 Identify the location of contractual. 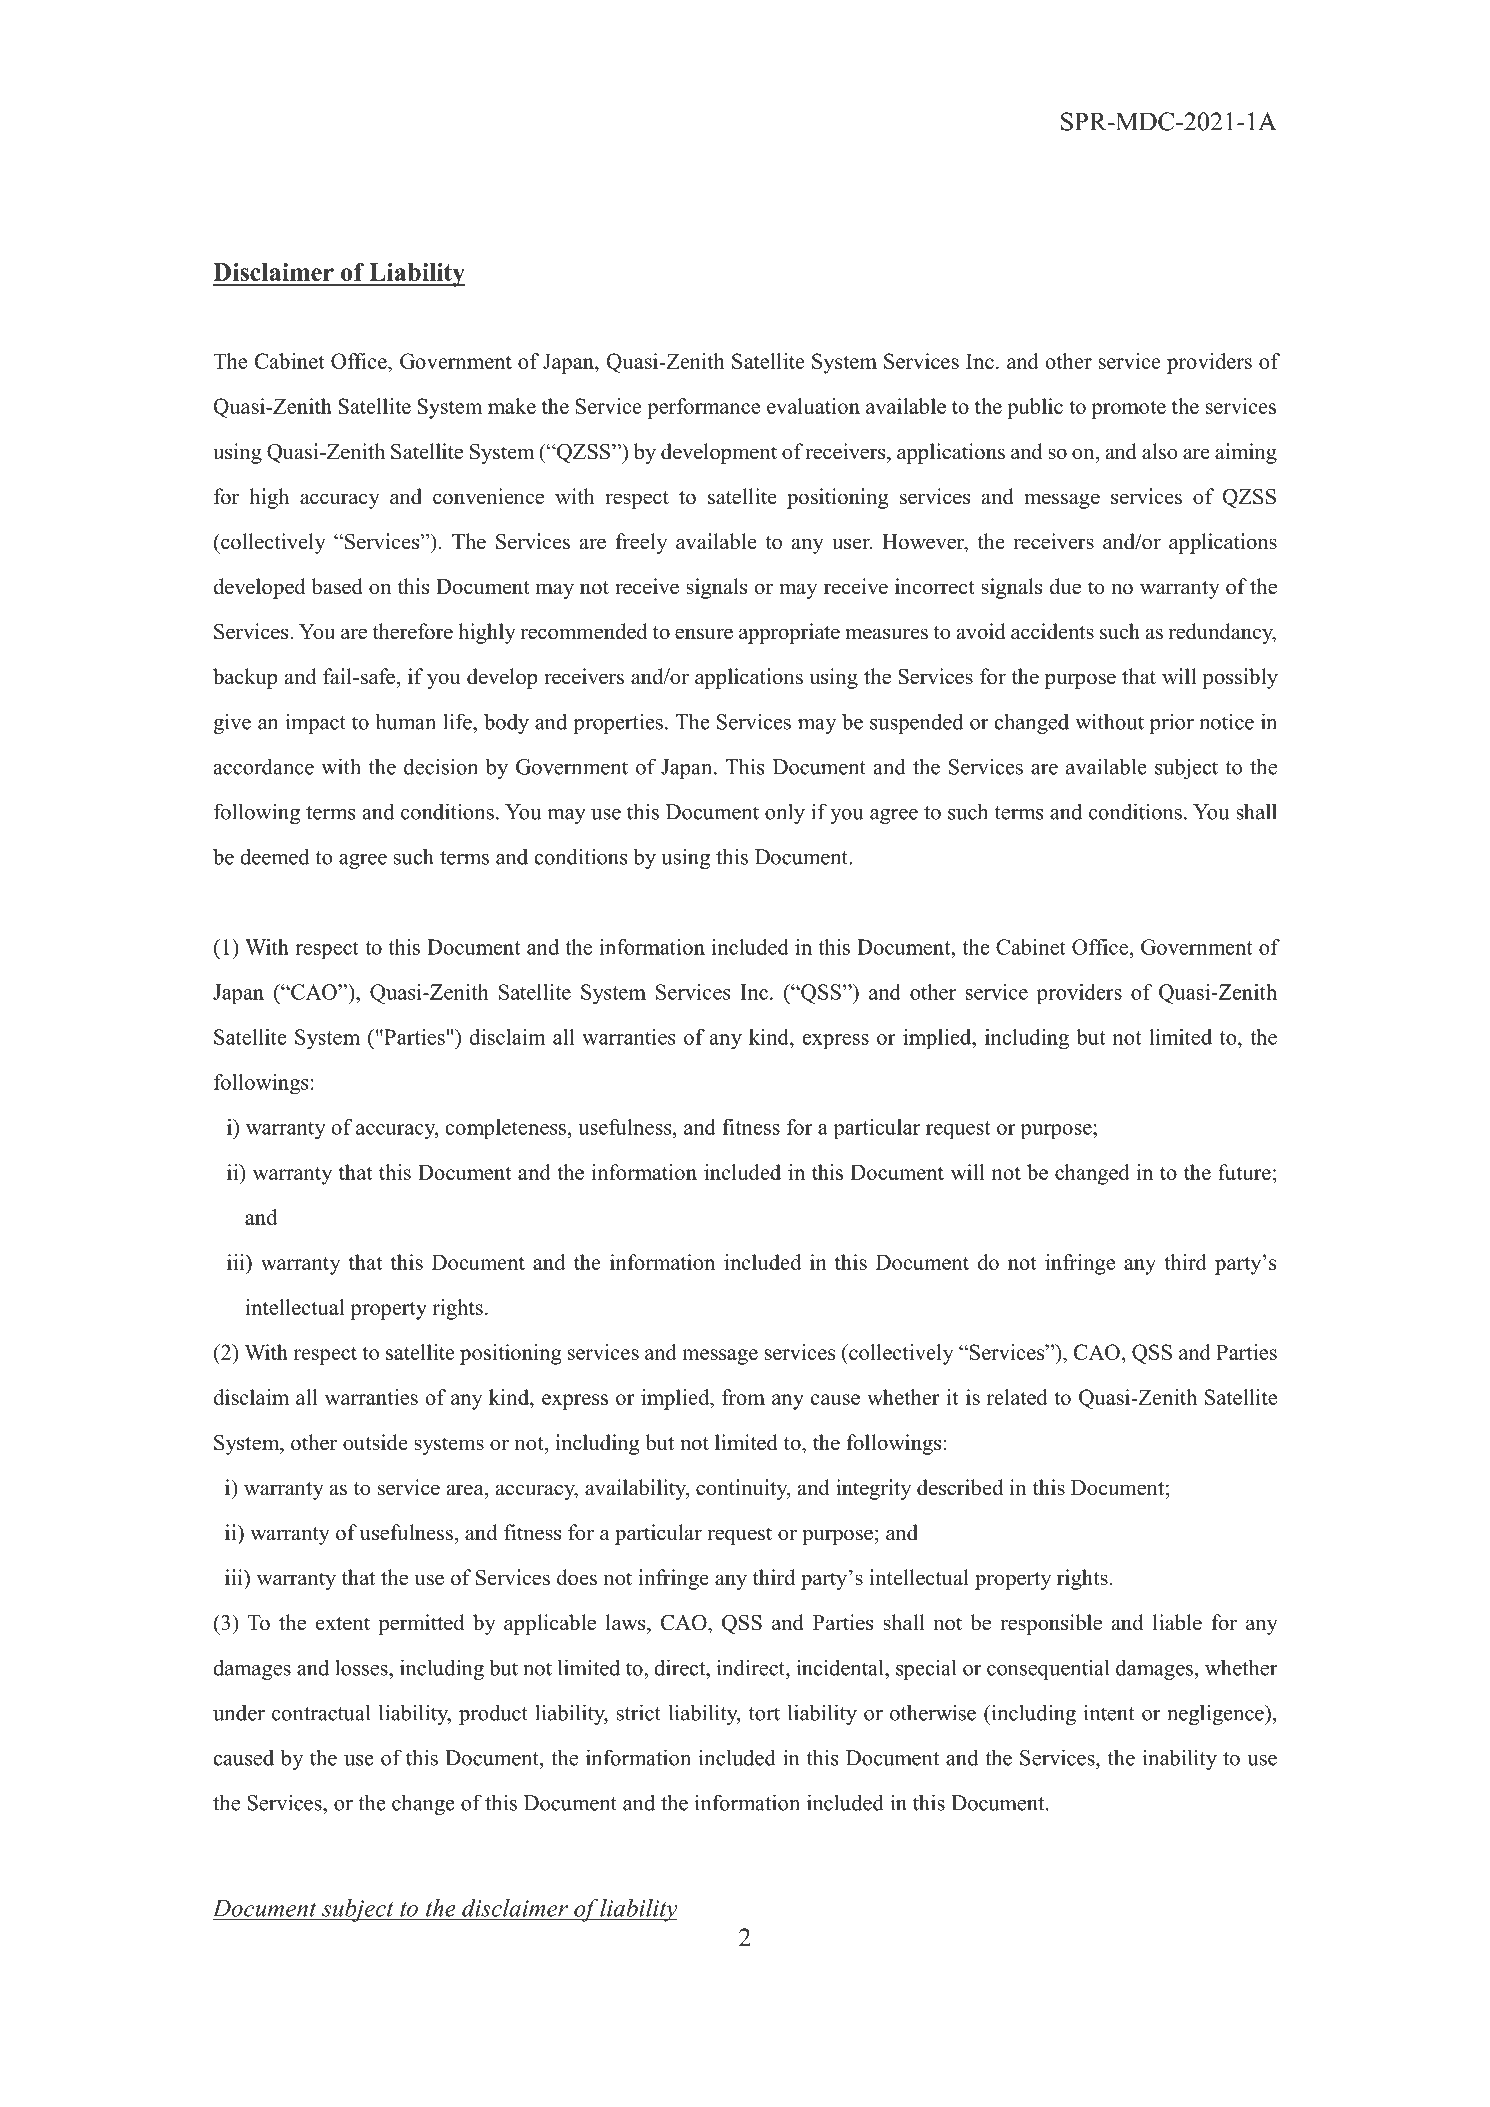
(321, 1712).
